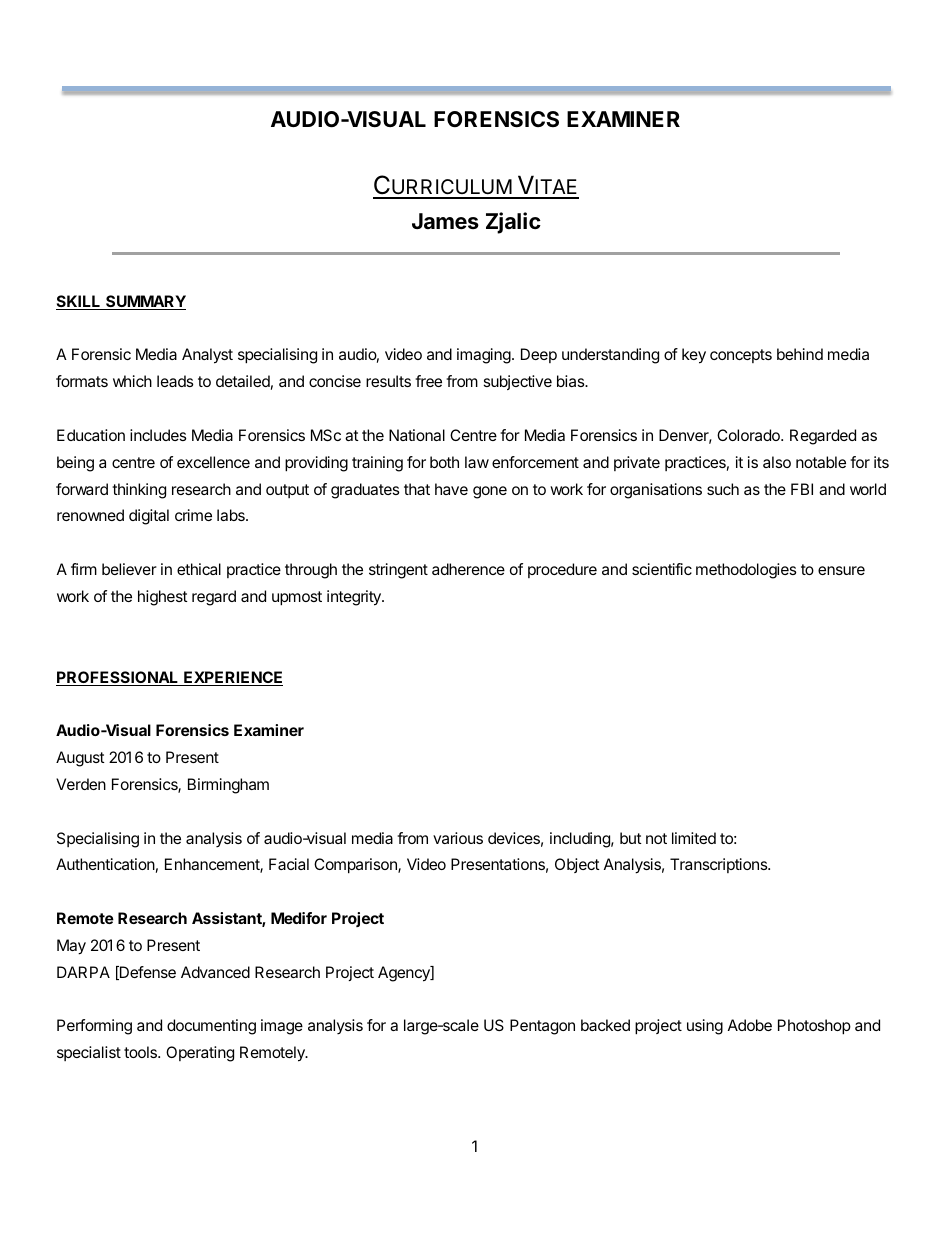 The image size is (952, 1233). I want to click on documenting, so click(211, 1027).
